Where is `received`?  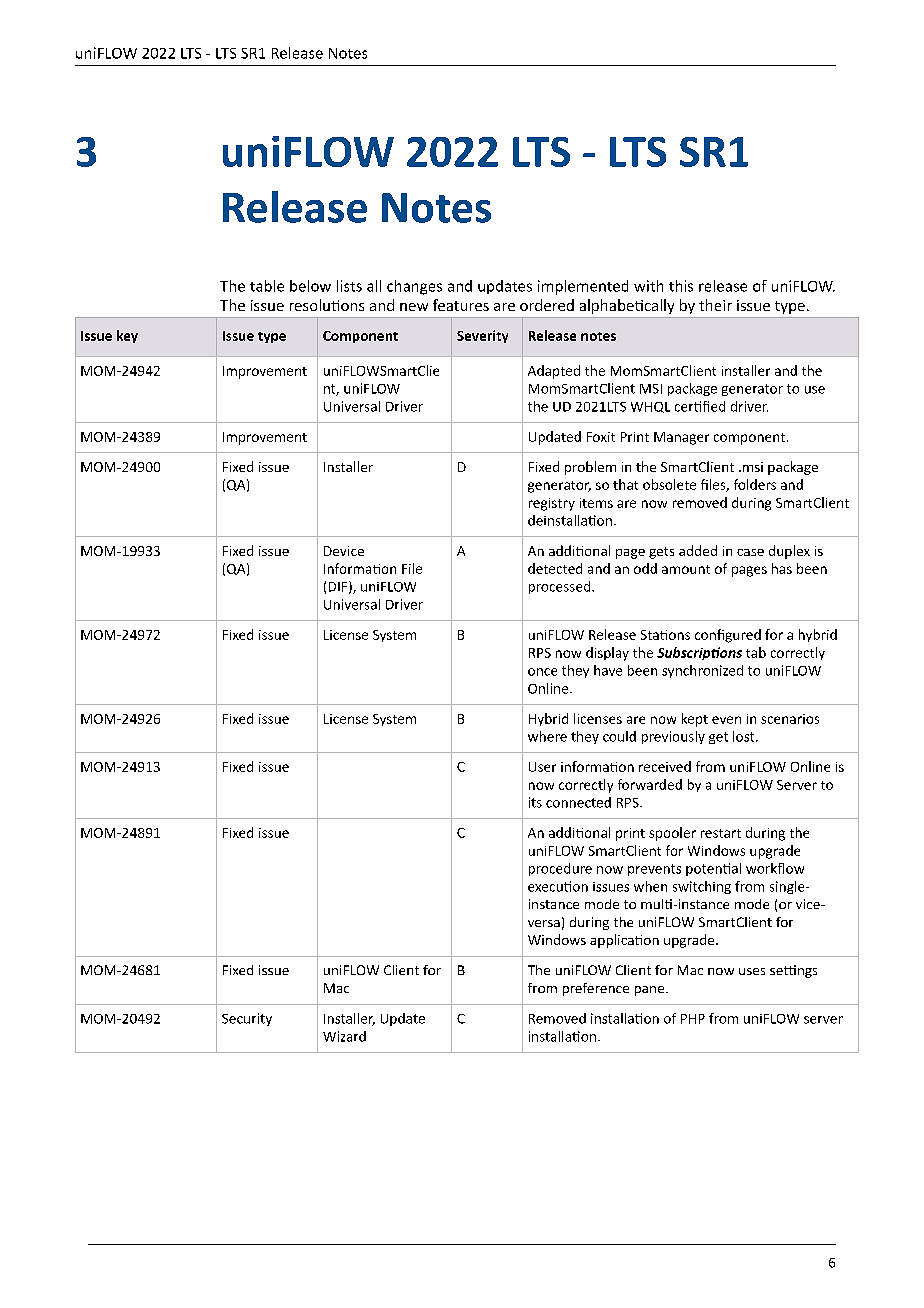 received is located at coordinates (665, 766).
